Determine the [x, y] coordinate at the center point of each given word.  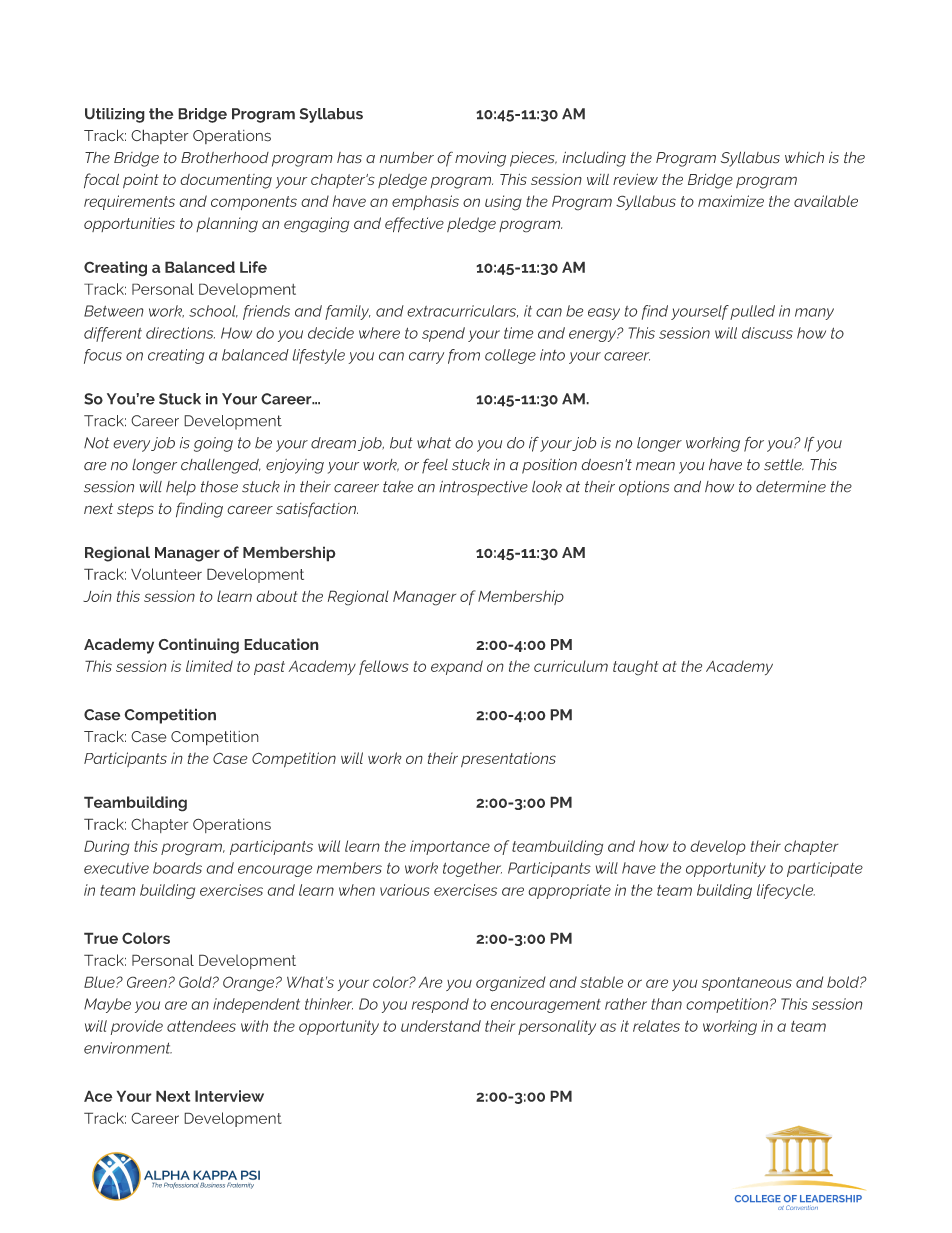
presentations [508, 760]
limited [209, 666]
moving [480, 159]
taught [635, 668]
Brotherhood [225, 157]
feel [435, 466]
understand [441, 1026]
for [754, 444]
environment [128, 1048]
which [804, 158]
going [213, 444]
